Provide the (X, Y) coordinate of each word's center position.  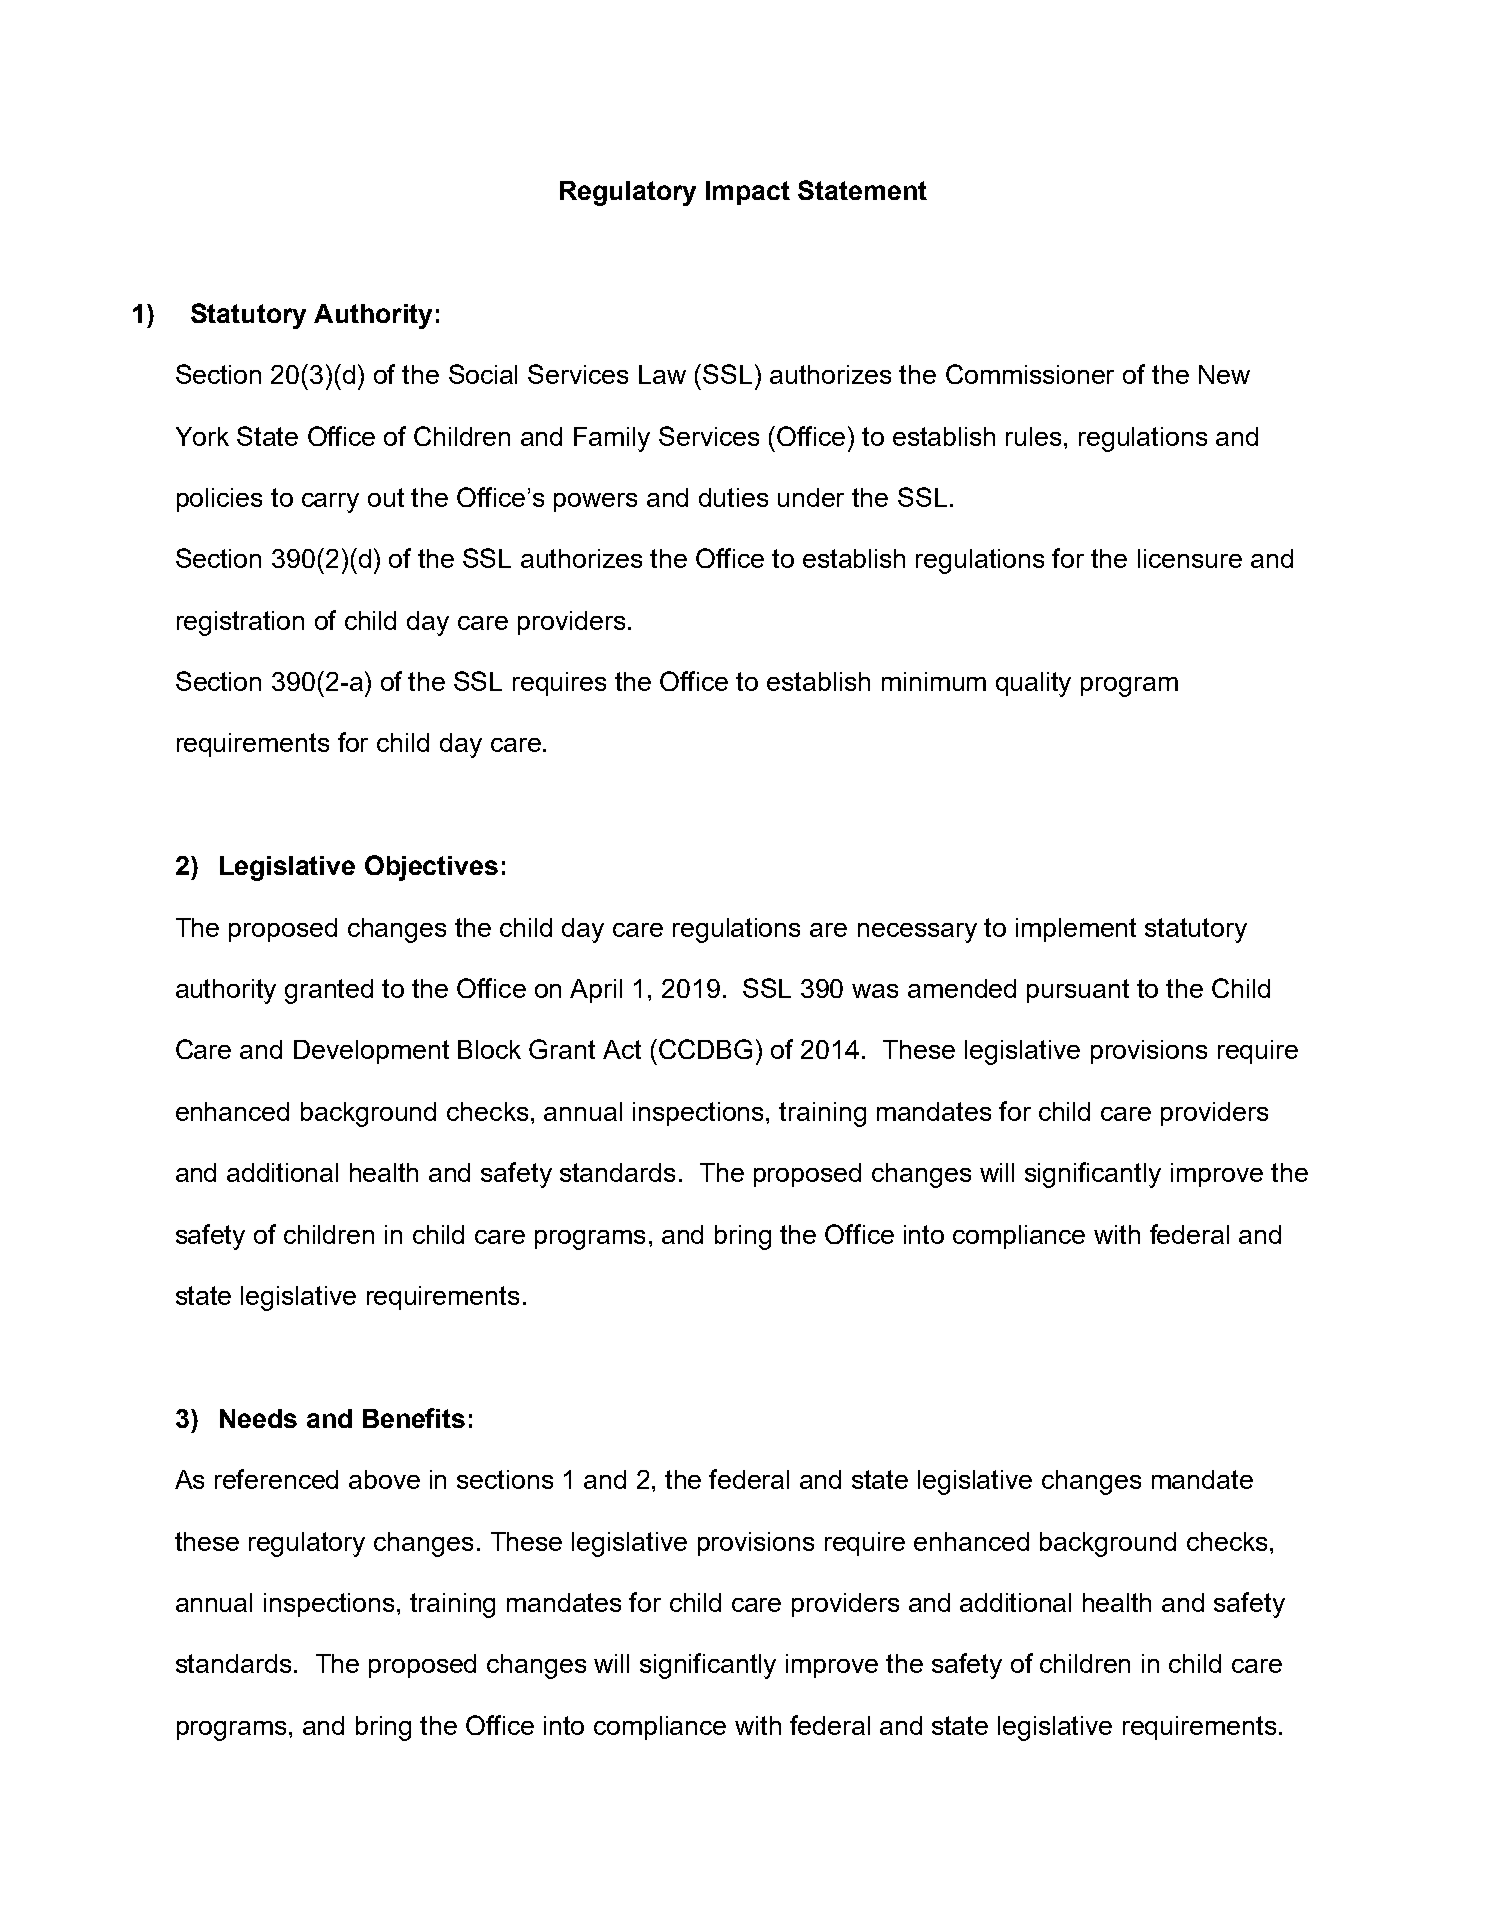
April (596, 991)
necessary (917, 933)
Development (371, 1052)
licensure (1190, 558)
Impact (748, 193)
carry (330, 503)
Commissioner (1030, 374)
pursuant (1078, 991)
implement (1076, 930)
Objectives (431, 868)
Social (483, 374)
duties (733, 497)
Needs (258, 1418)
